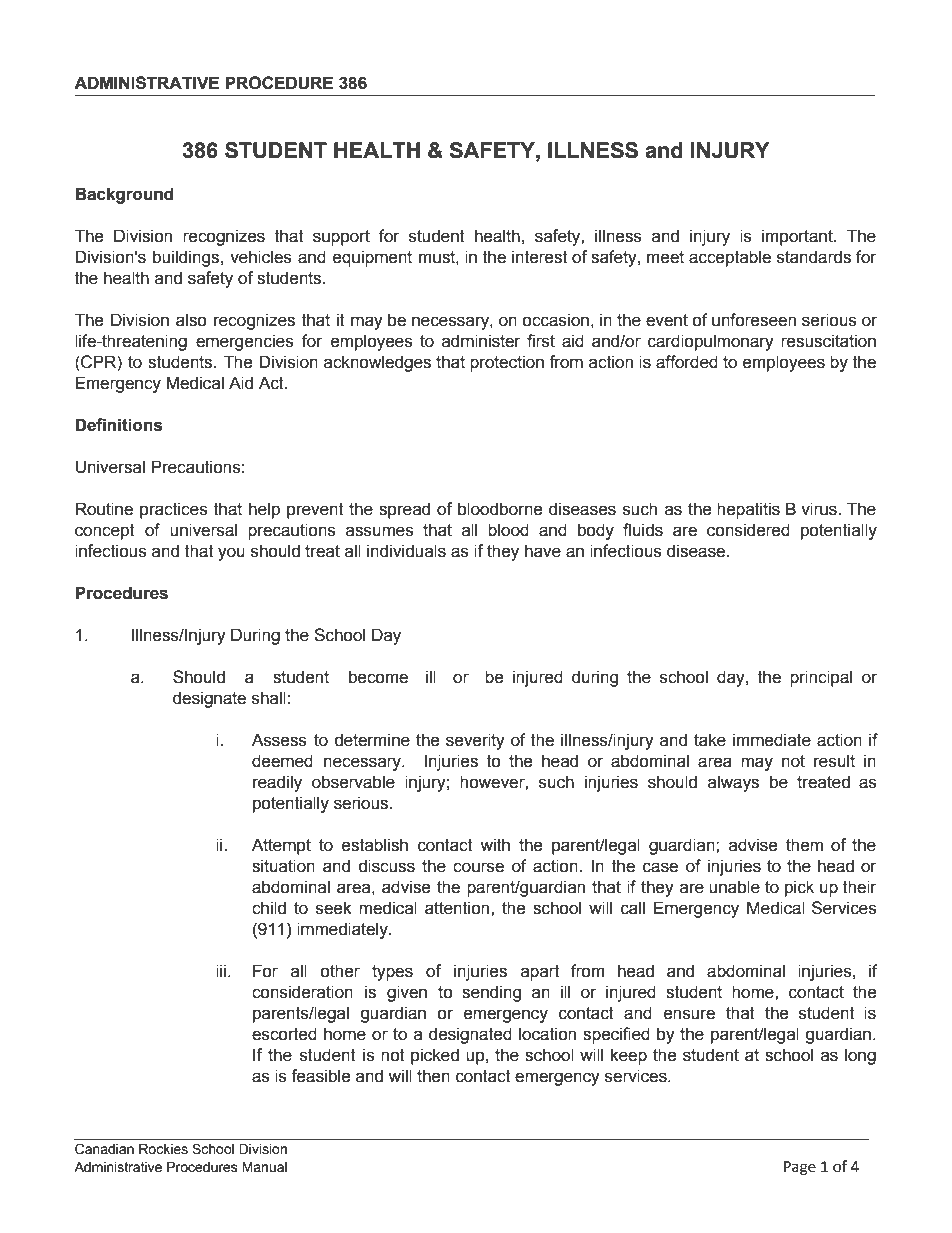 The height and width of the screenshot is (1233, 952). What do you see at coordinates (433, 1076) in the screenshot?
I see `then` at bounding box center [433, 1076].
